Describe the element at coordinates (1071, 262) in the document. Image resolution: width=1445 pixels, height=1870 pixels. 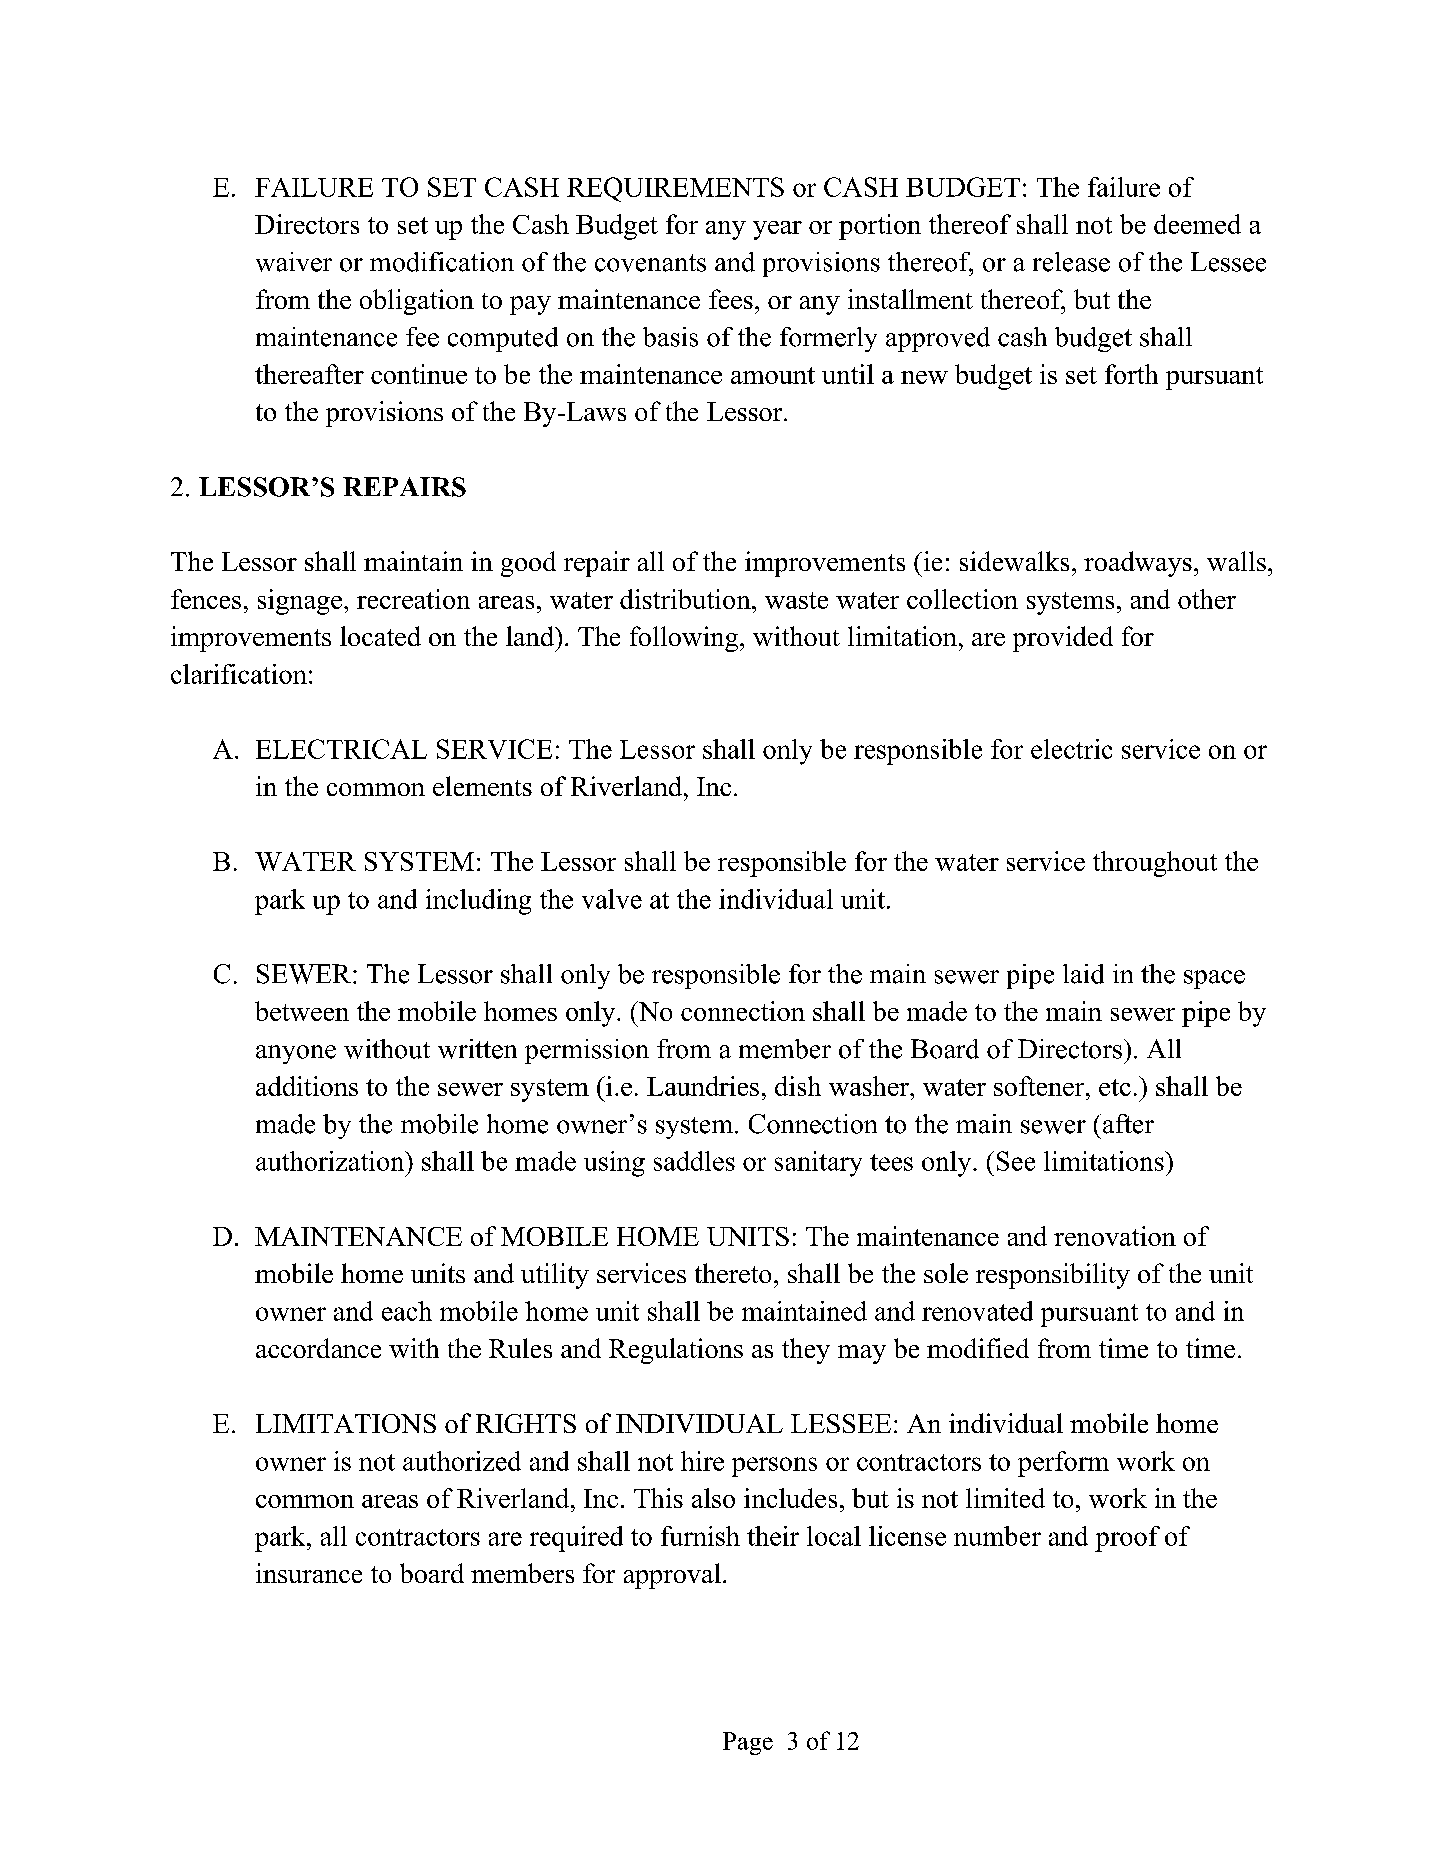
I see `release` at that location.
